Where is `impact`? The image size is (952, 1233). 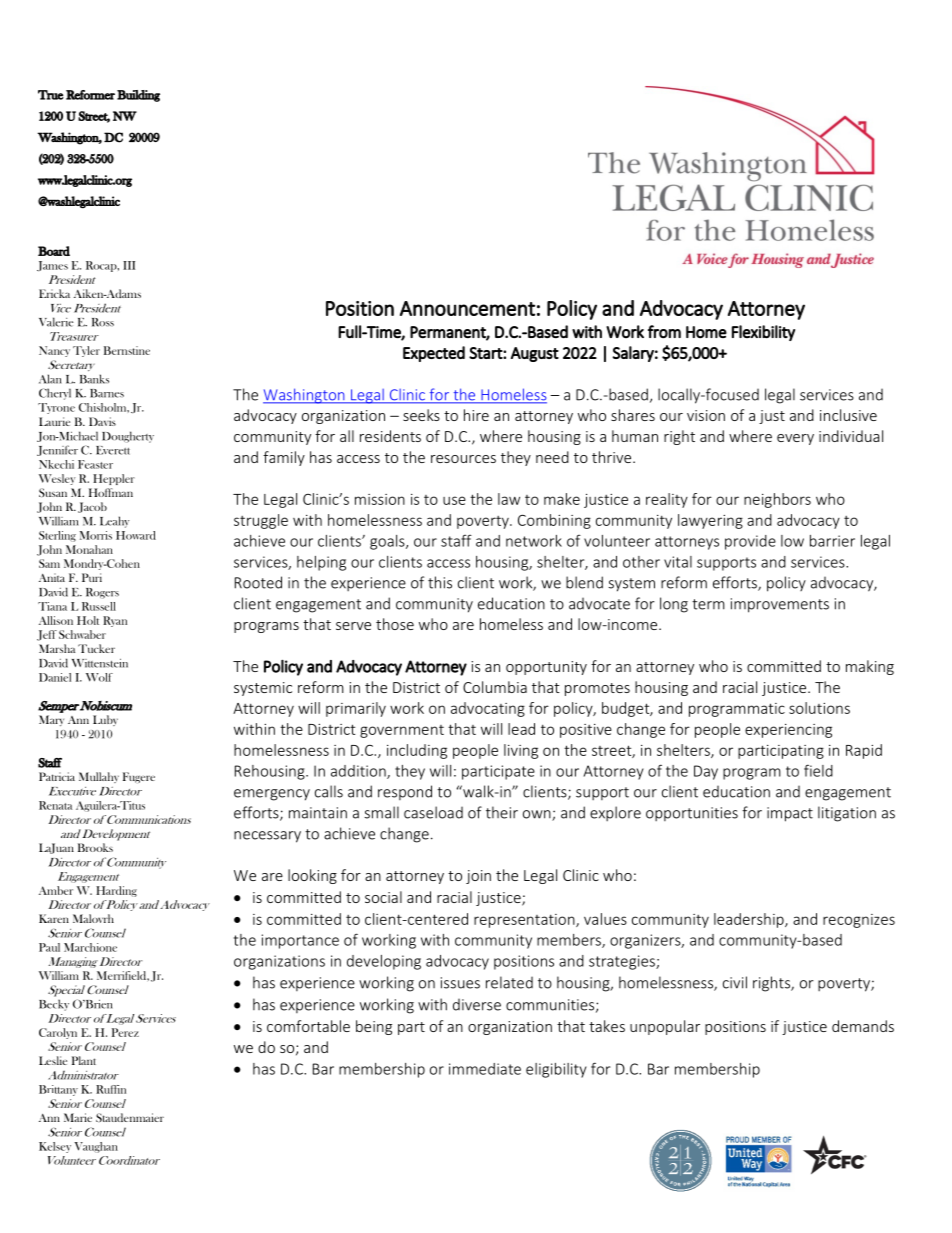
impact is located at coordinates (790, 814).
